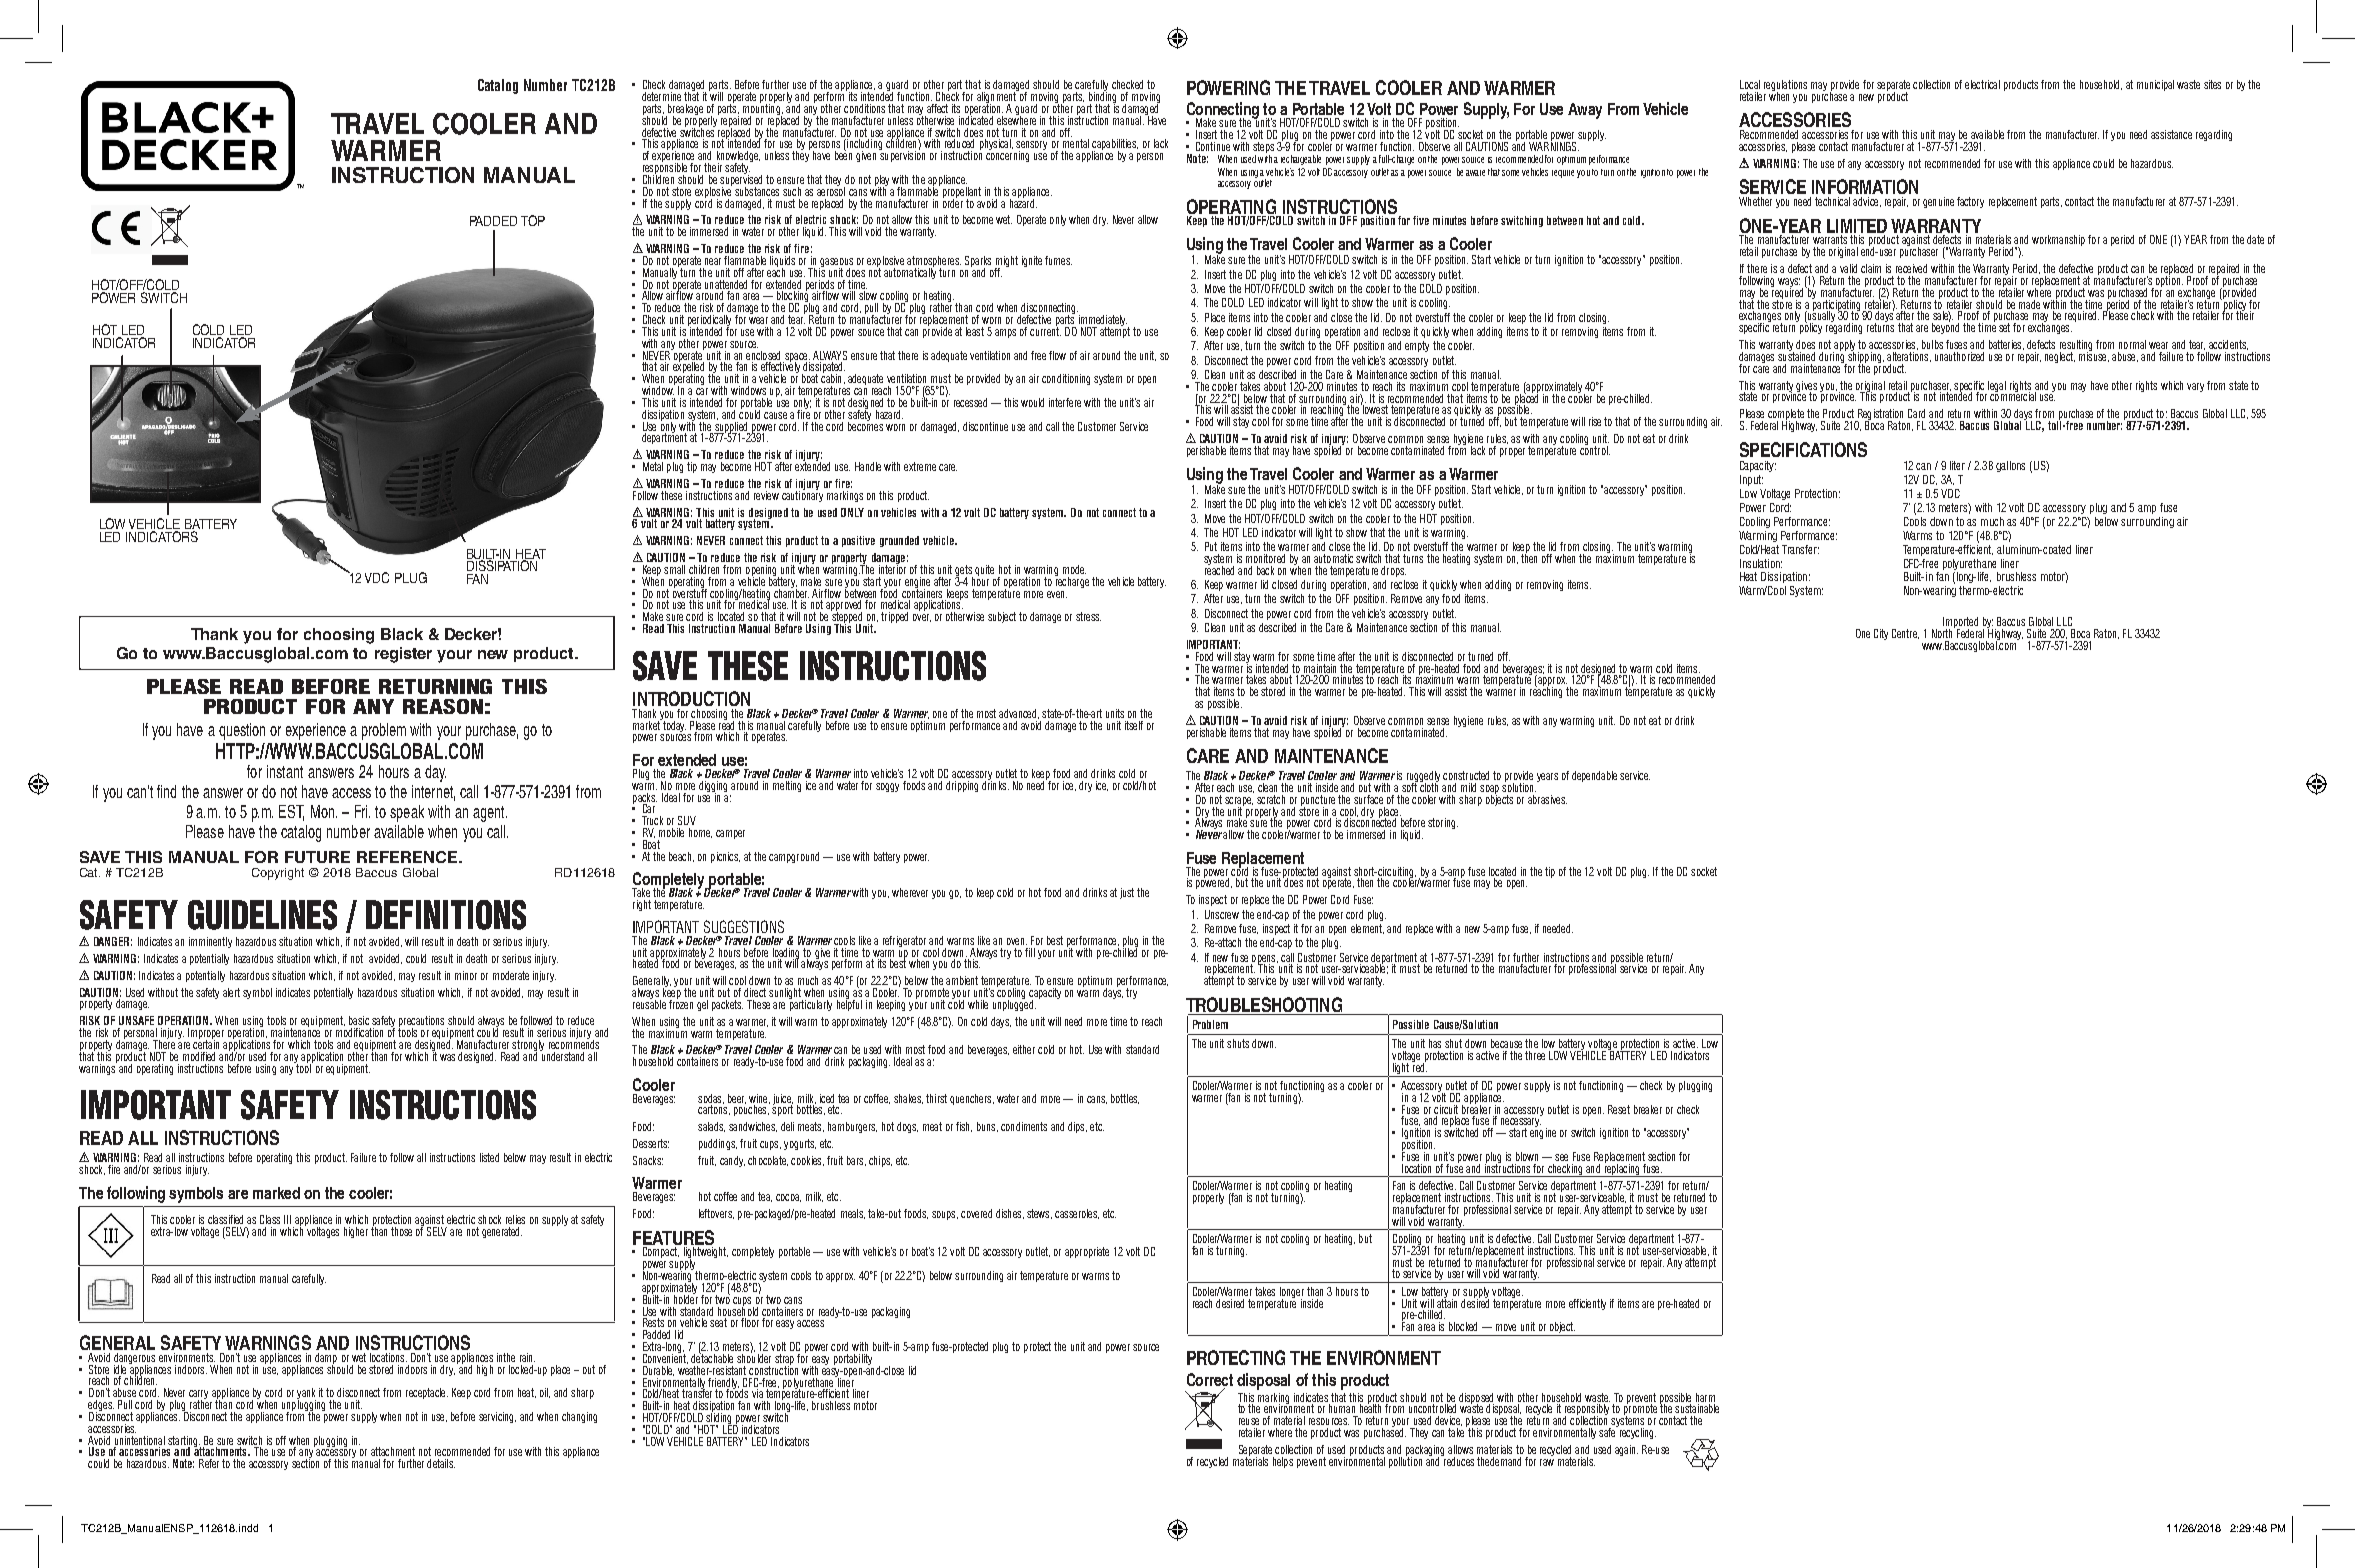  What do you see at coordinates (1594, 776) in the screenshot?
I see `dependable` at bounding box center [1594, 776].
